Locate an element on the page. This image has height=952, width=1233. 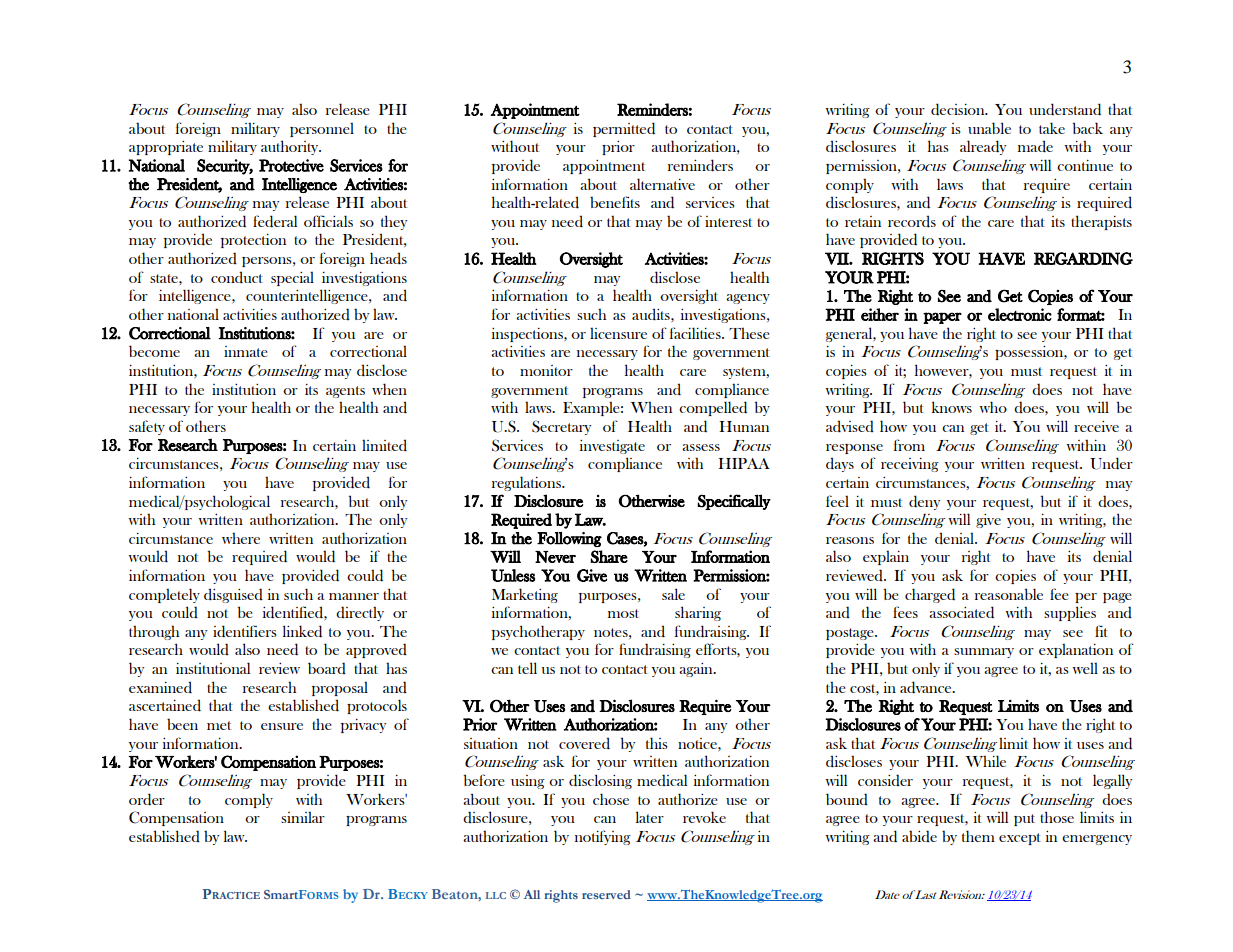
similar is located at coordinates (303, 817).
